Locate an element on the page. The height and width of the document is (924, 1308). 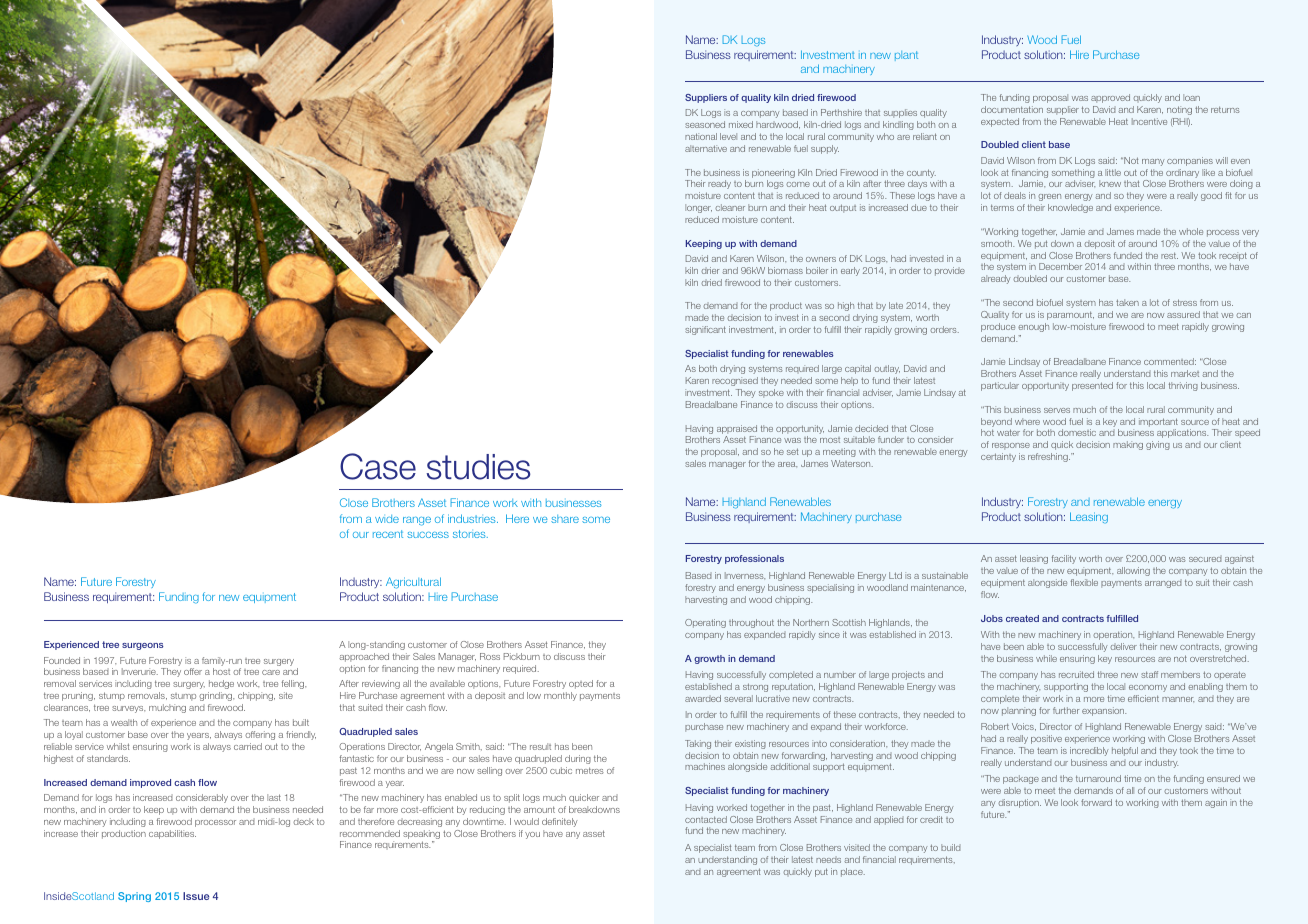
Operating is located at coordinates (705, 623).
